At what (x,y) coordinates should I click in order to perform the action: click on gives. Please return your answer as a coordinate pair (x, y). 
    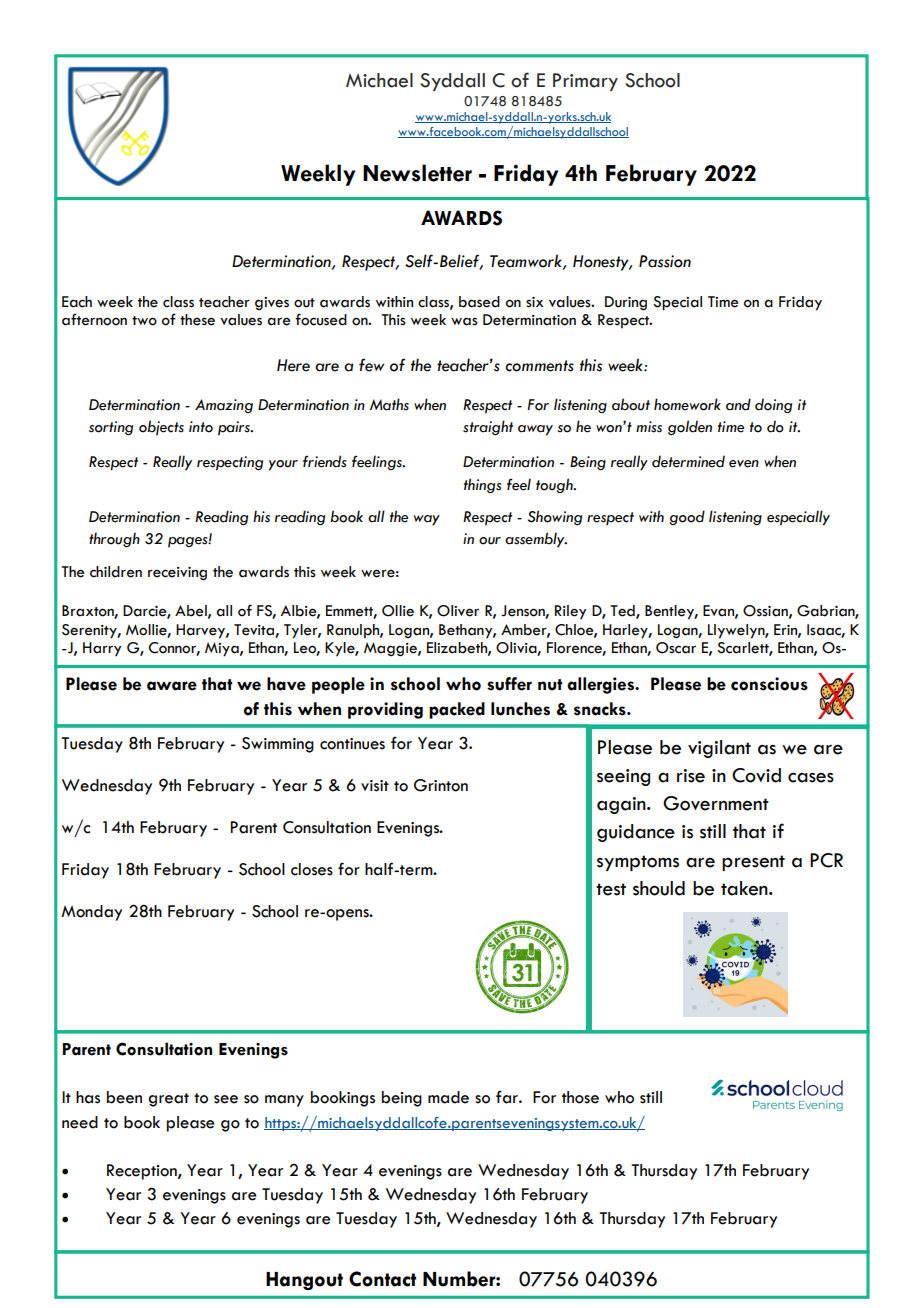
    Looking at the image, I should click on (272, 303).
